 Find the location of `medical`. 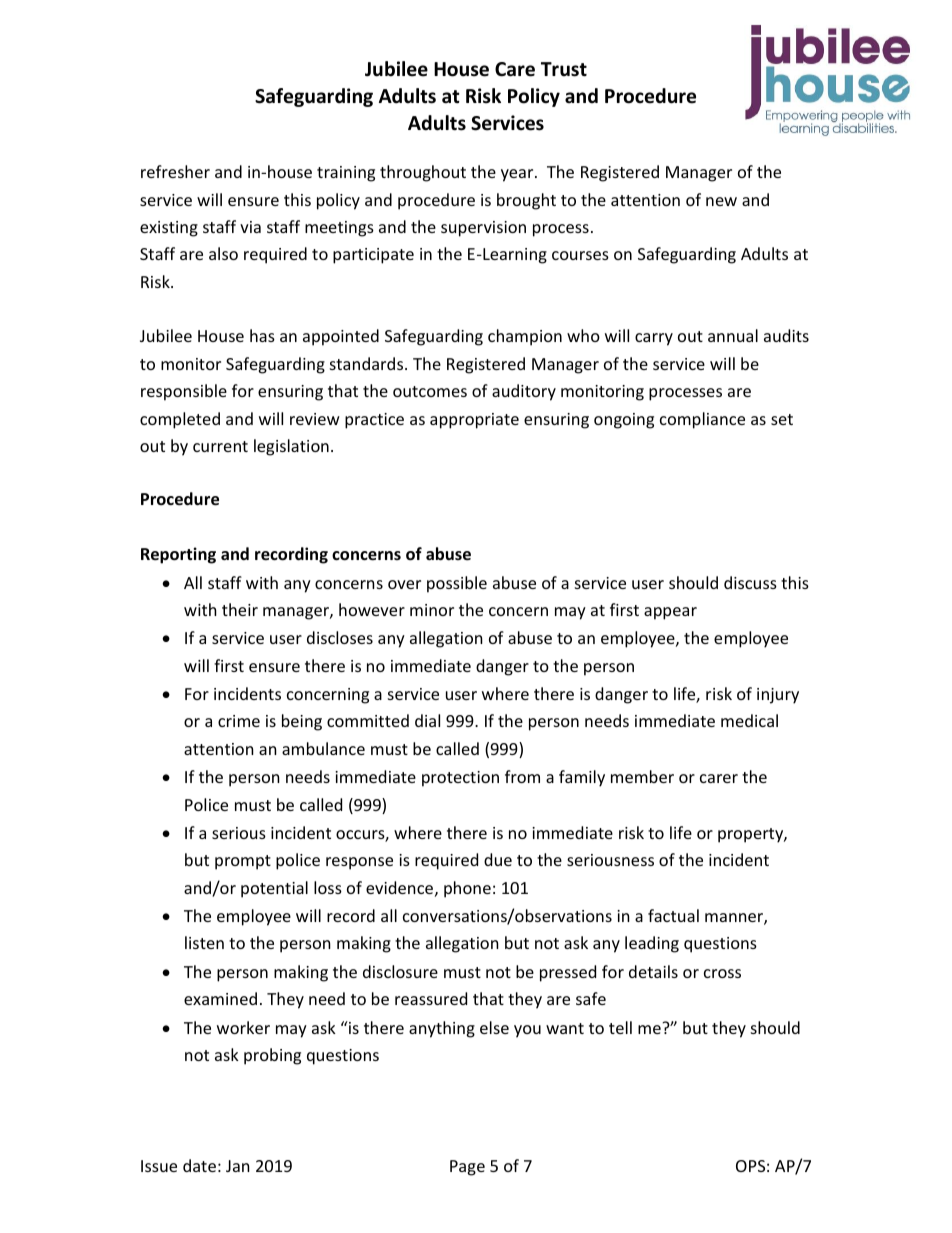

medical is located at coordinates (749, 720).
